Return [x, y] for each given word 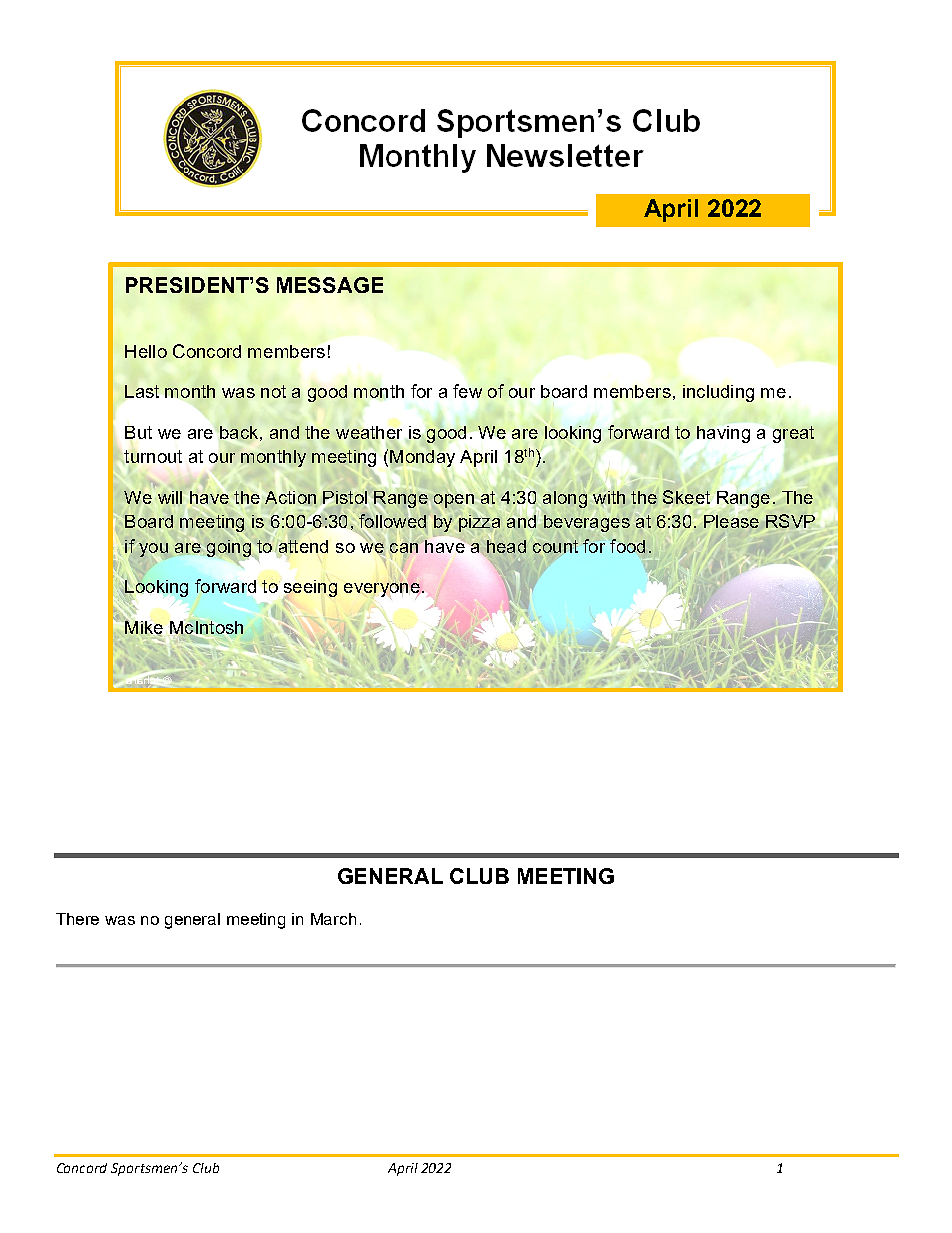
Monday [422, 458]
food [627, 546]
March [333, 919]
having [723, 434]
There [77, 919]
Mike [144, 628]
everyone [382, 590]
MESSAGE [330, 285]
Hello [146, 351]
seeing [310, 589]
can [404, 548]
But [138, 432]
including [718, 393]
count [555, 546]
